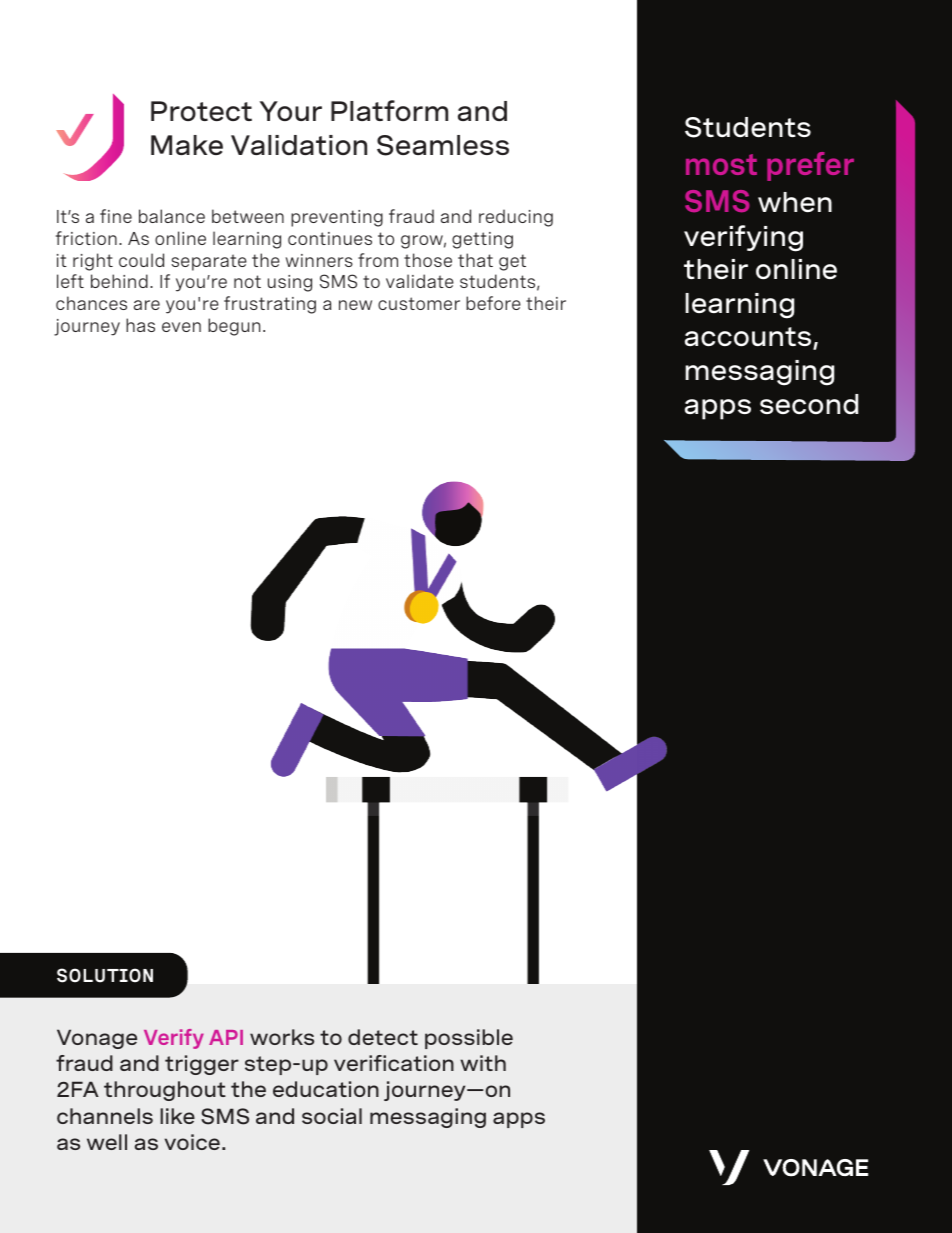 This screenshot has width=952, height=1233. Describe the element at coordinates (105, 975) in the screenshot. I see `SOLUTION` at that location.
